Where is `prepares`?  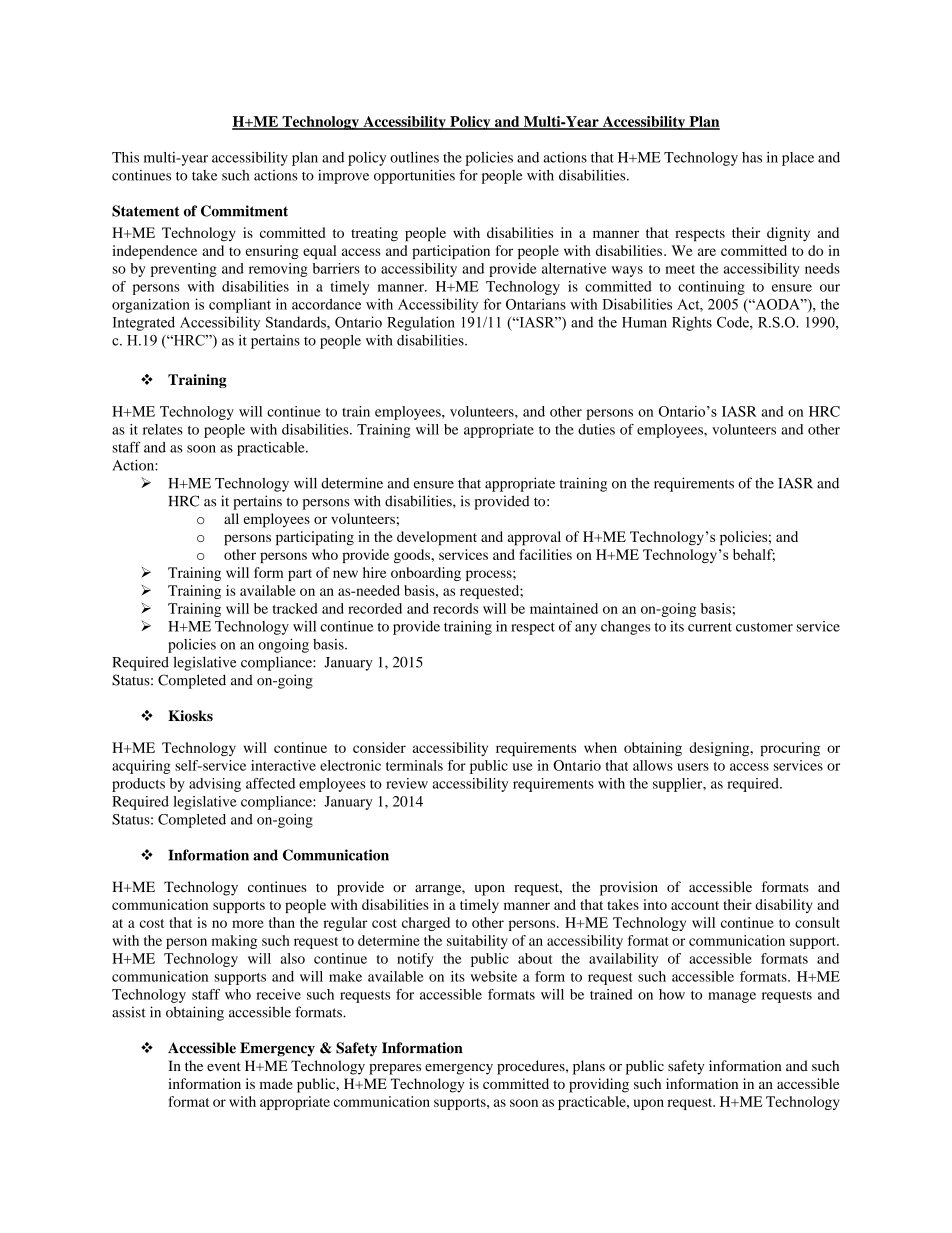
prepares is located at coordinates (395, 1069).
